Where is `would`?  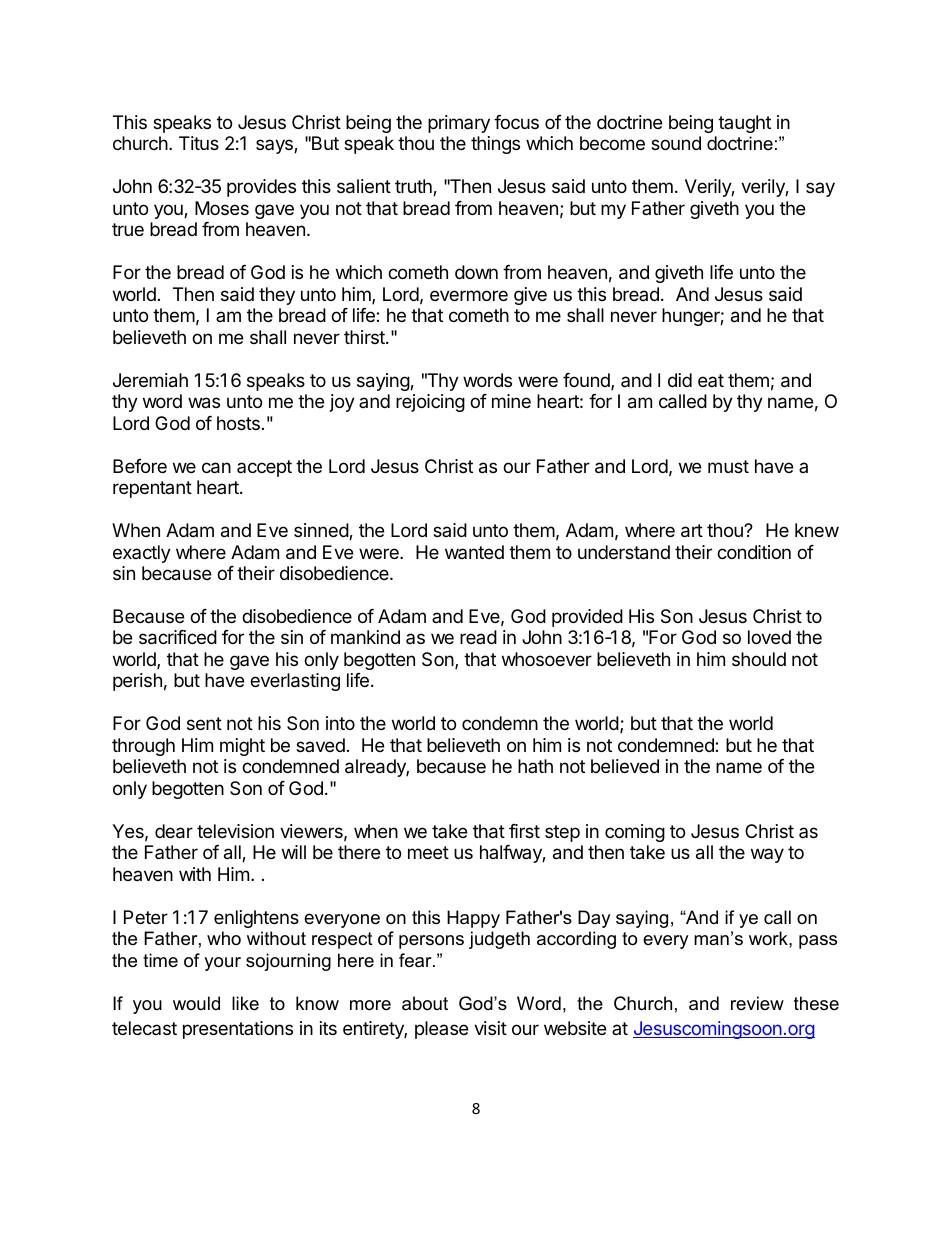 would is located at coordinates (196, 1003).
